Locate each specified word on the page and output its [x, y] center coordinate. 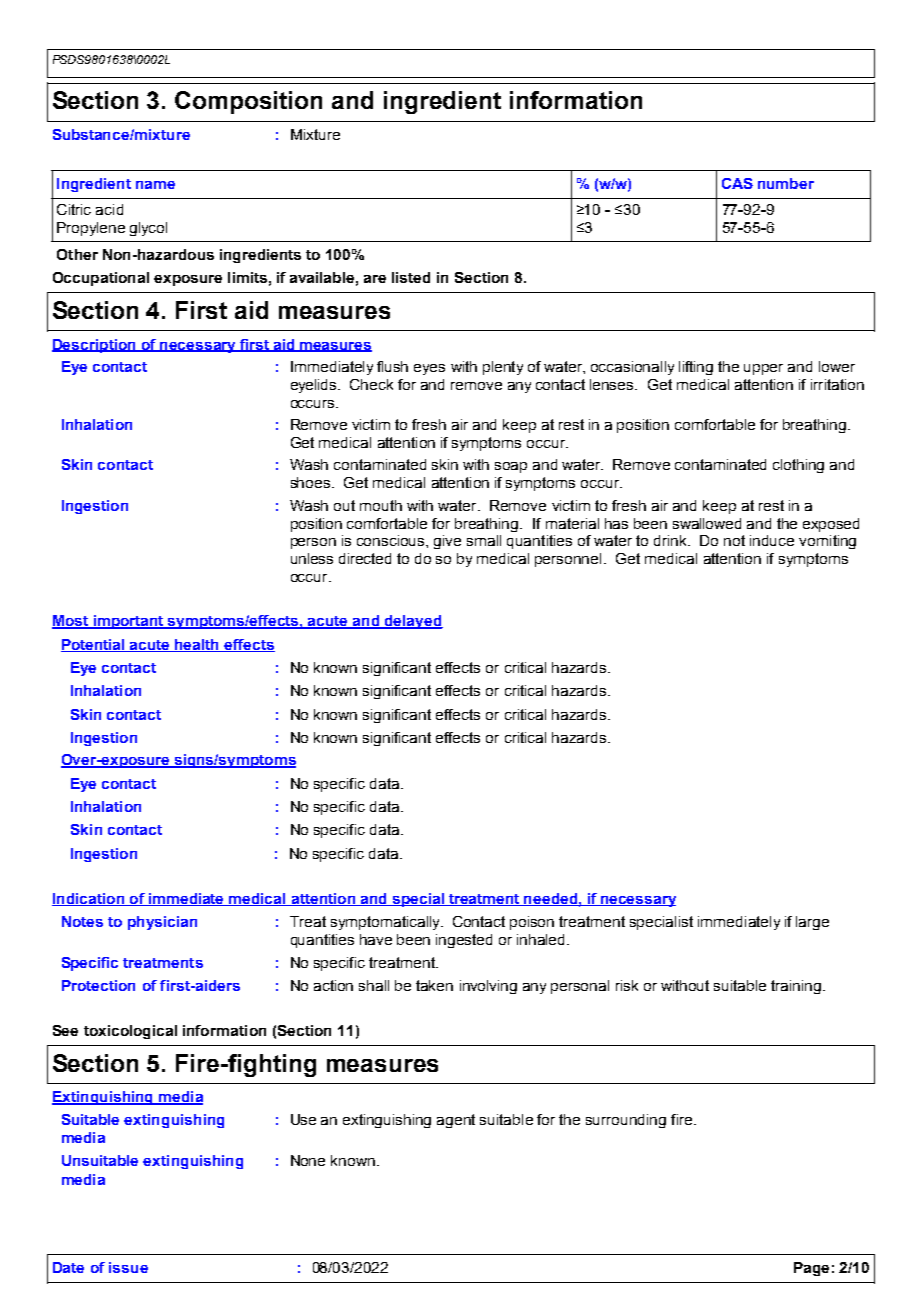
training [797, 987]
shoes [312, 482]
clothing [798, 466]
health [198, 645]
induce [772, 540]
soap [511, 467]
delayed [413, 622]
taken [434, 985]
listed [411, 277]
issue [128, 1267]
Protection [98, 985]
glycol [148, 229]
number [786, 183]
